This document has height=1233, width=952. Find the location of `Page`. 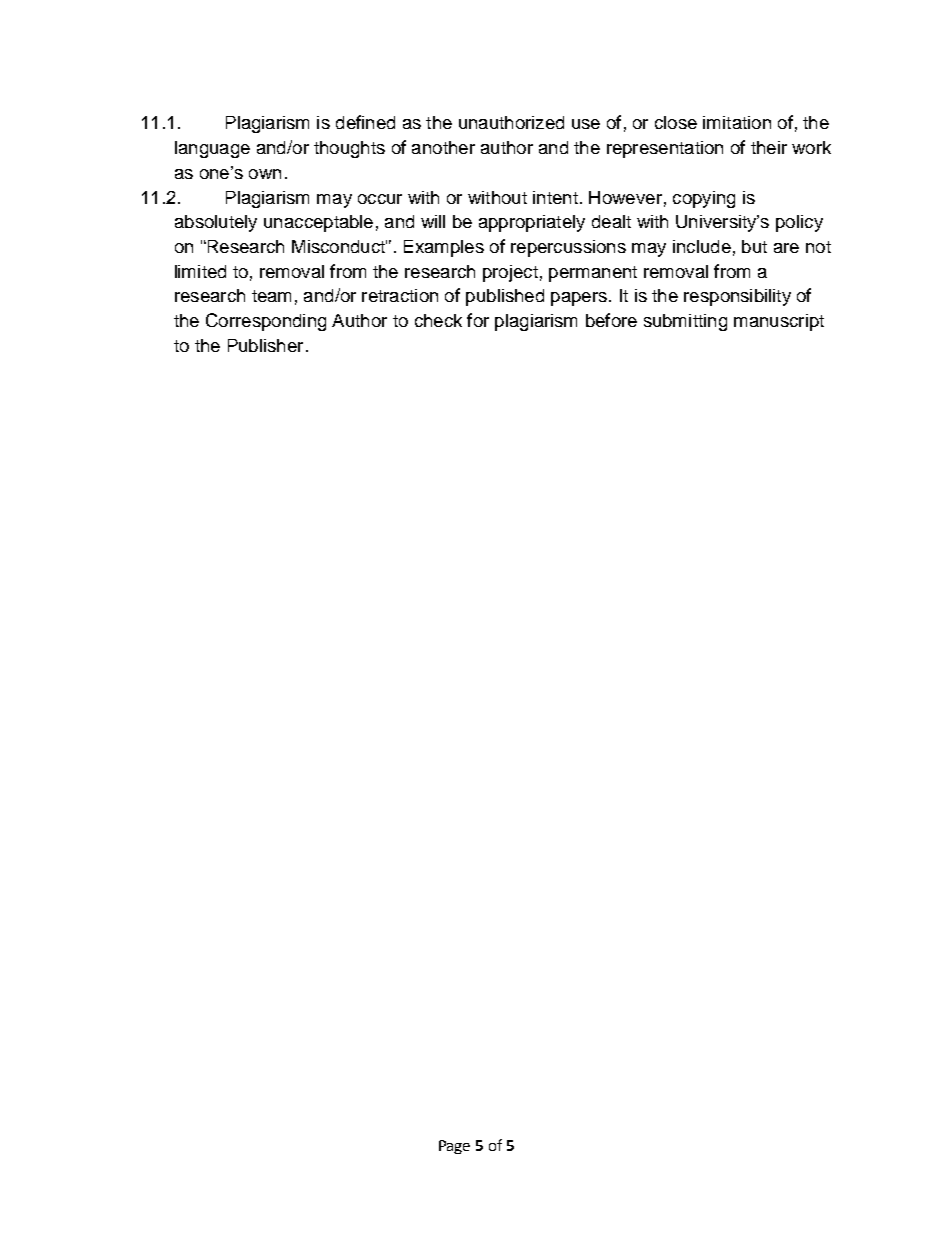

Page is located at coordinates (454, 1147).
